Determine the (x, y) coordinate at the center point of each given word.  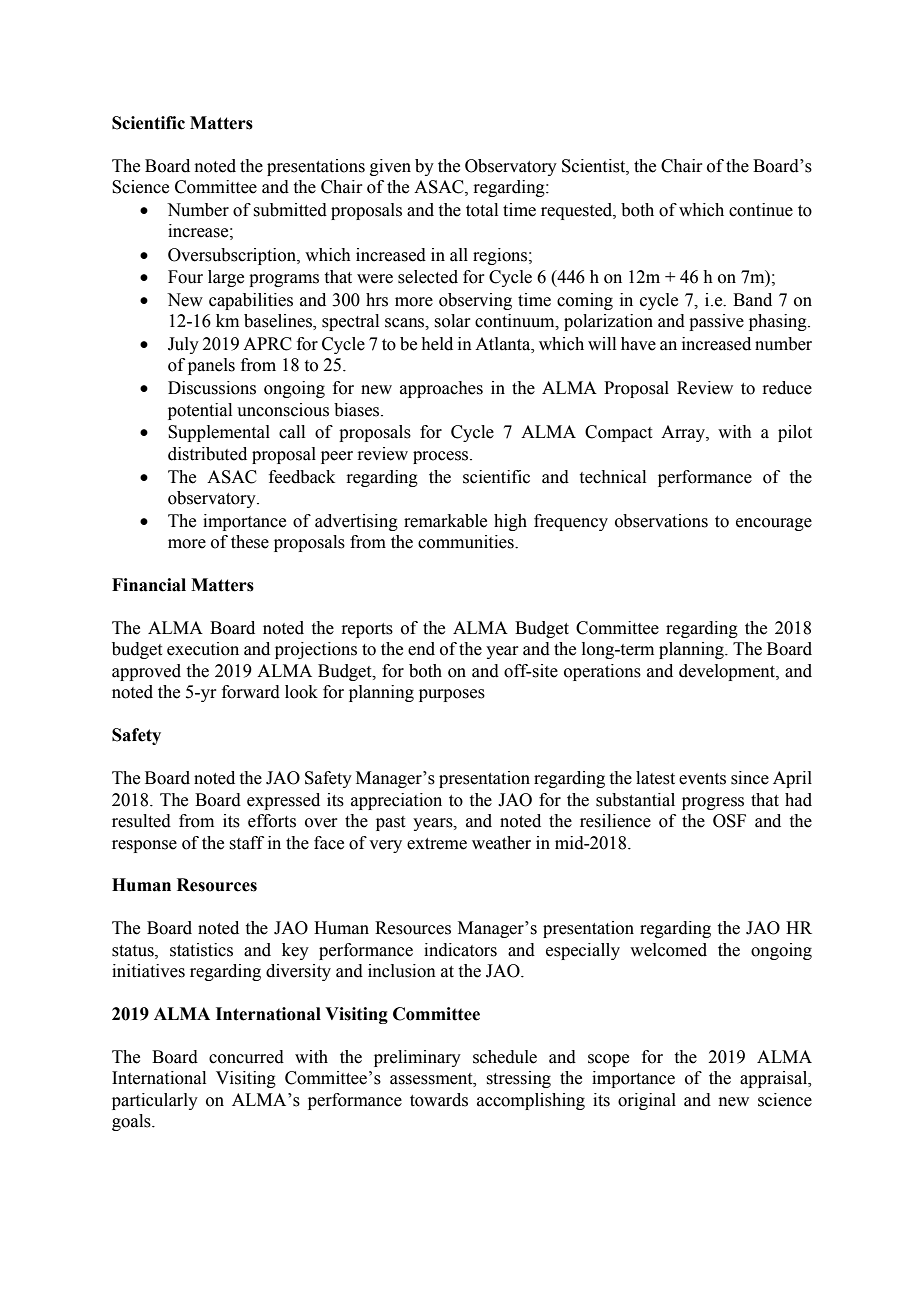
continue (761, 210)
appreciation (396, 801)
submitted (290, 210)
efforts (272, 821)
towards (439, 1100)
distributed (207, 454)
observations (661, 521)
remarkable (445, 521)
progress (713, 803)
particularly (155, 1101)
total (482, 210)
